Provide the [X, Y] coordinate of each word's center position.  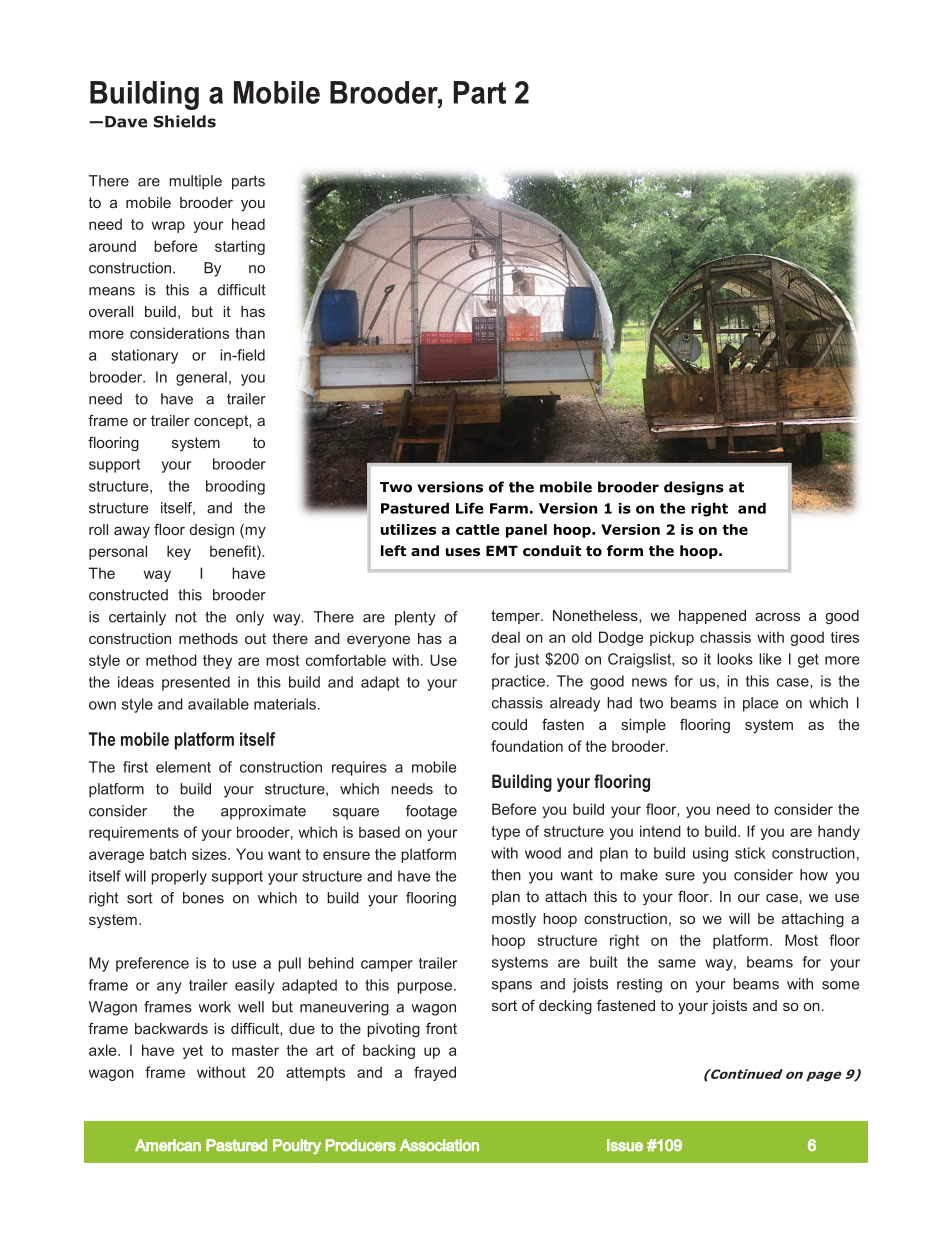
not [186, 617]
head [248, 224]
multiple [195, 182]
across [777, 617]
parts [248, 182]
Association [439, 1145]
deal [506, 637]
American [168, 1145]
